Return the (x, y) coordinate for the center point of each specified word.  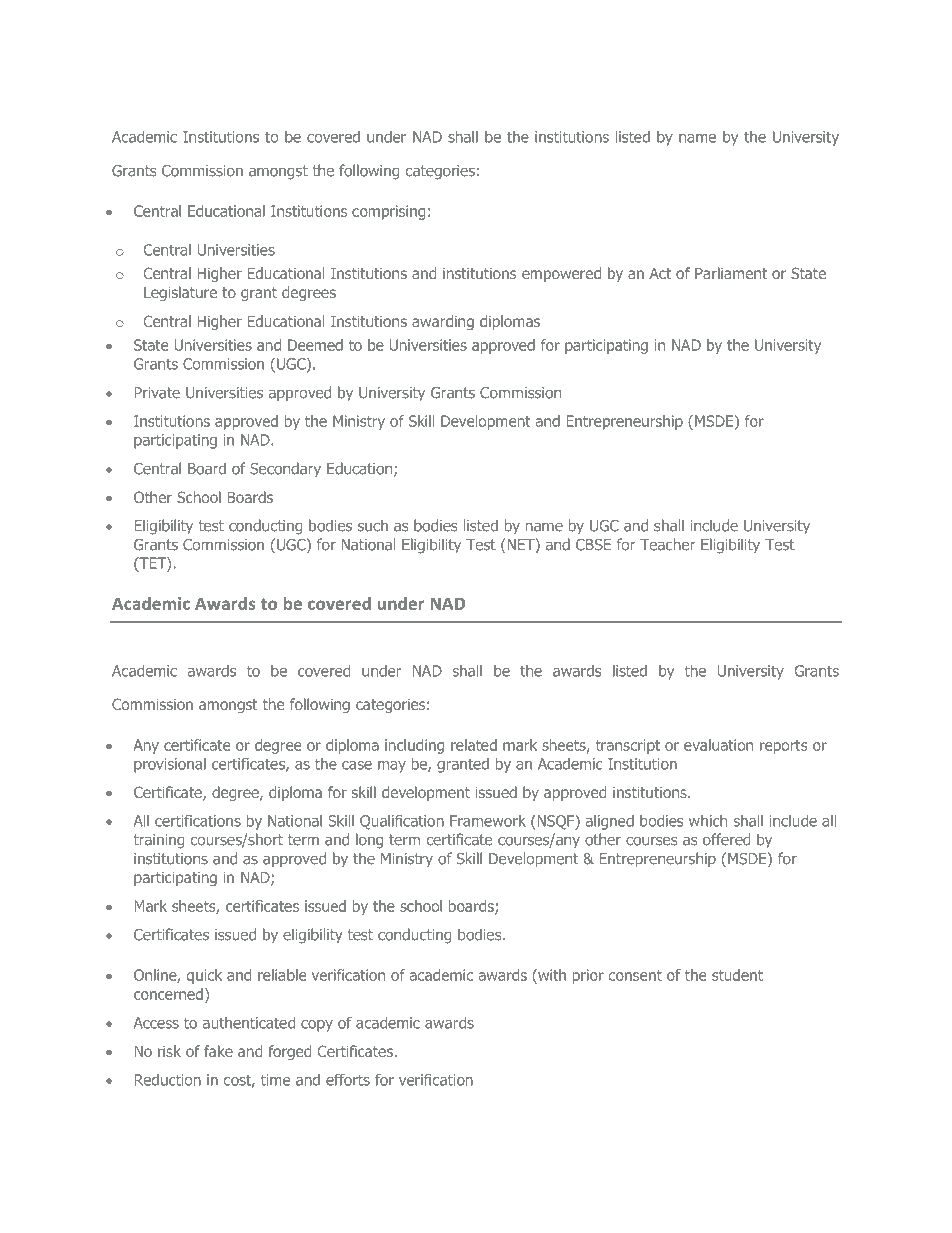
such (373, 525)
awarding (443, 322)
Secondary (285, 469)
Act (660, 273)
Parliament (731, 273)
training (158, 841)
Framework (488, 821)
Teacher (667, 544)
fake (218, 1051)
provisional (170, 765)
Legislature (180, 293)
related (474, 745)
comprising (388, 212)
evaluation (718, 745)
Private (157, 393)
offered (726, 839)
